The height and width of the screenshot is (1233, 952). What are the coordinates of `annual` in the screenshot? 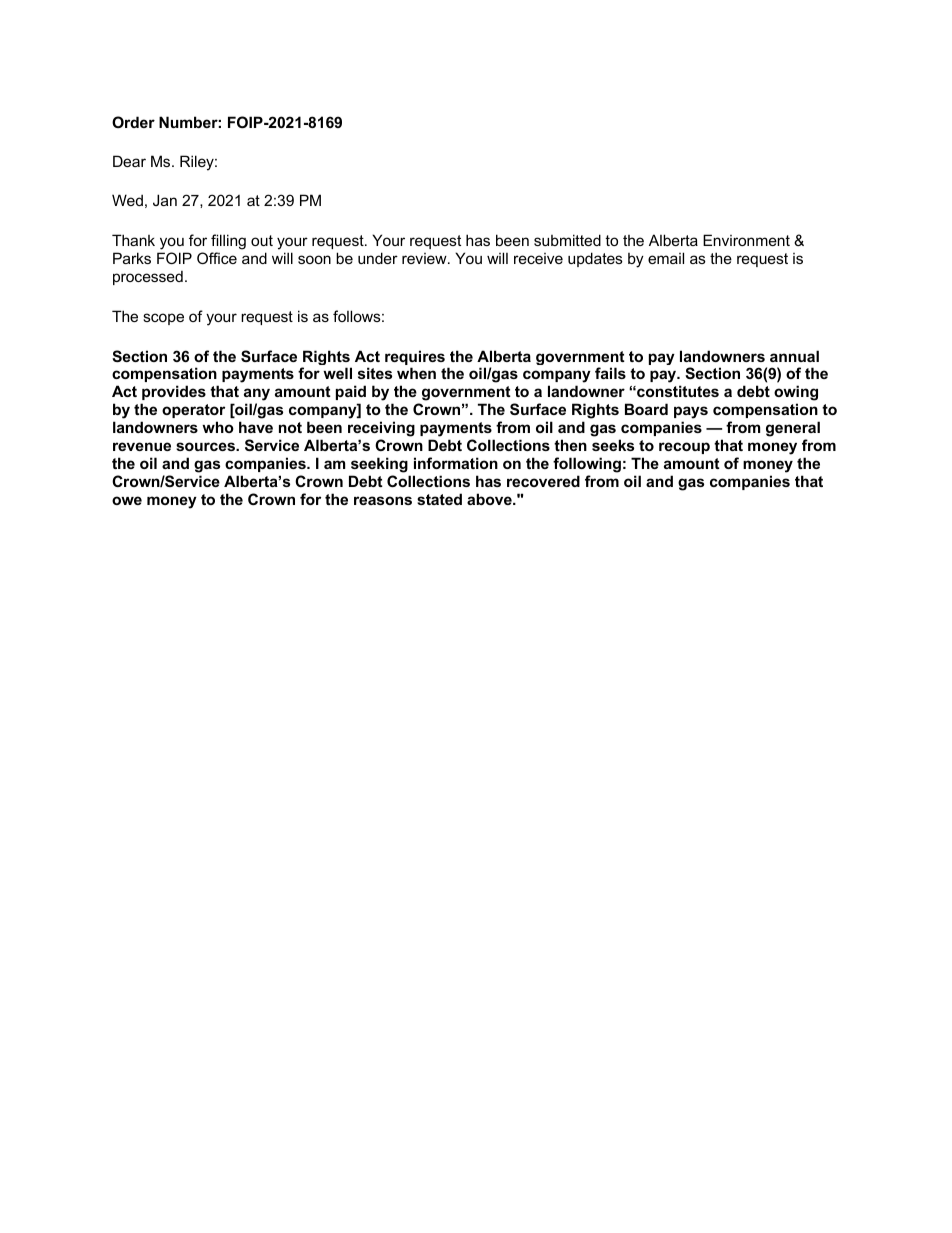 It's located at (794, 356).
